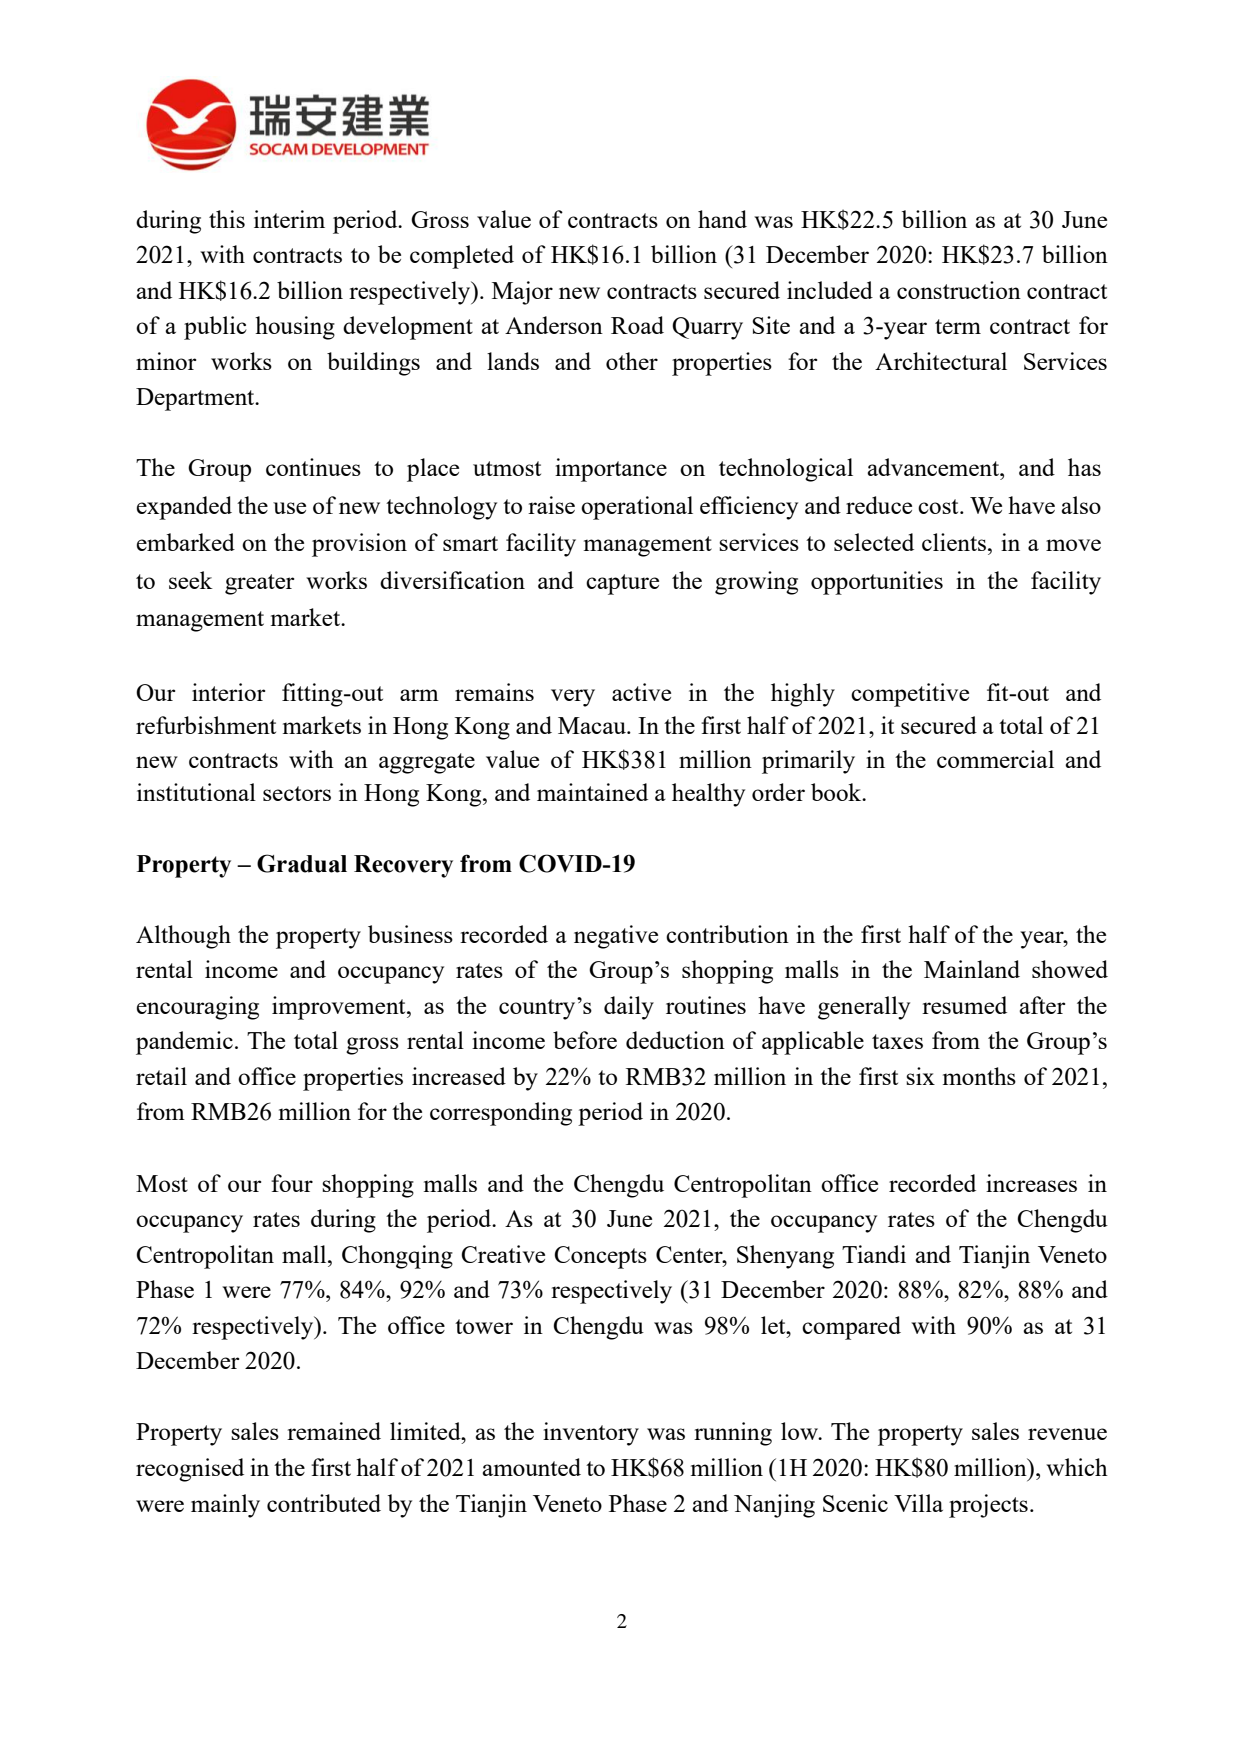  Describe the element at coordinates (225, 1506) in the screenshot. I see `mainly` at that location.
